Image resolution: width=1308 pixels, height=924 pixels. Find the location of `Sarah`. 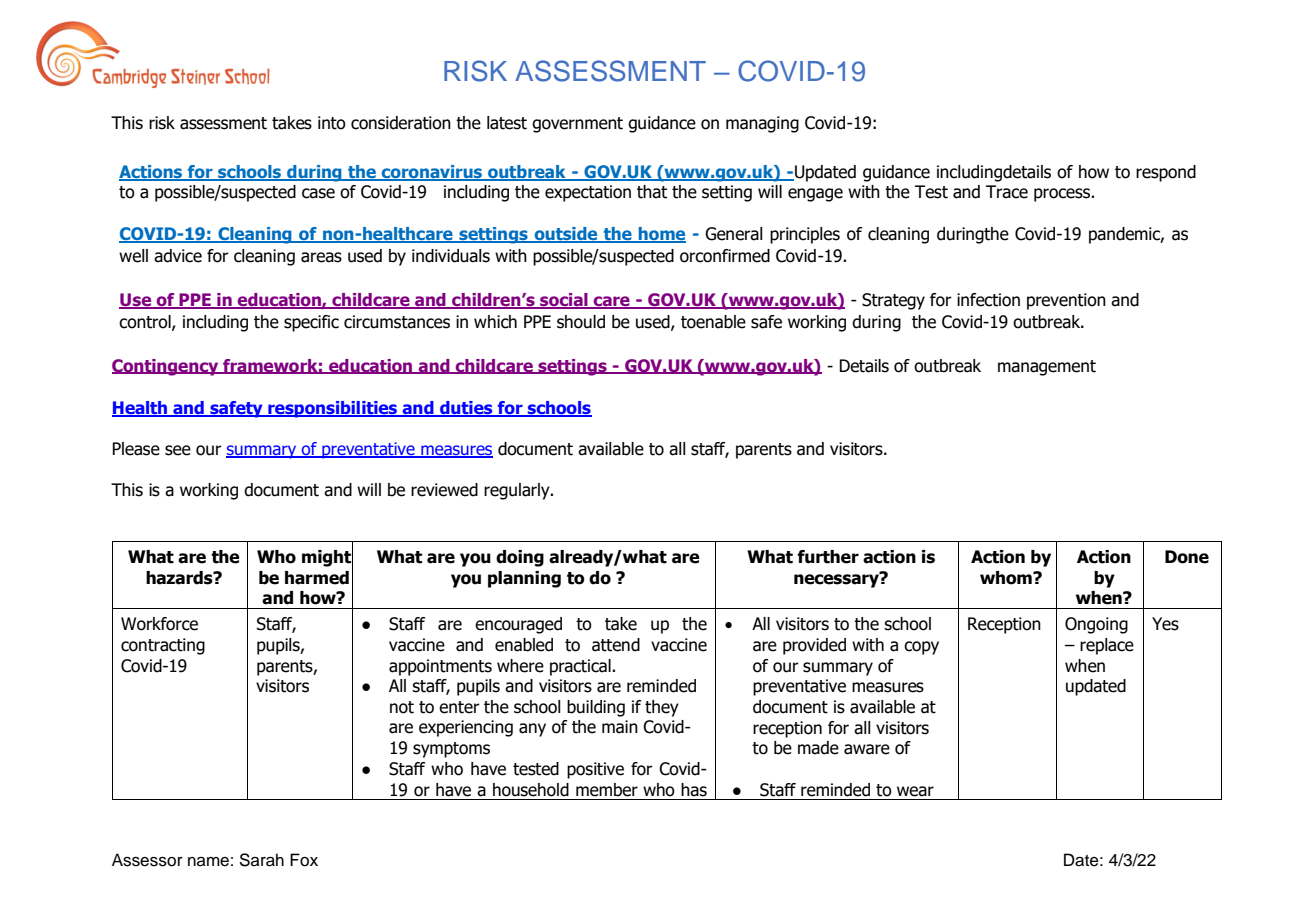

Sarah is located at coordinates (262, 860).
